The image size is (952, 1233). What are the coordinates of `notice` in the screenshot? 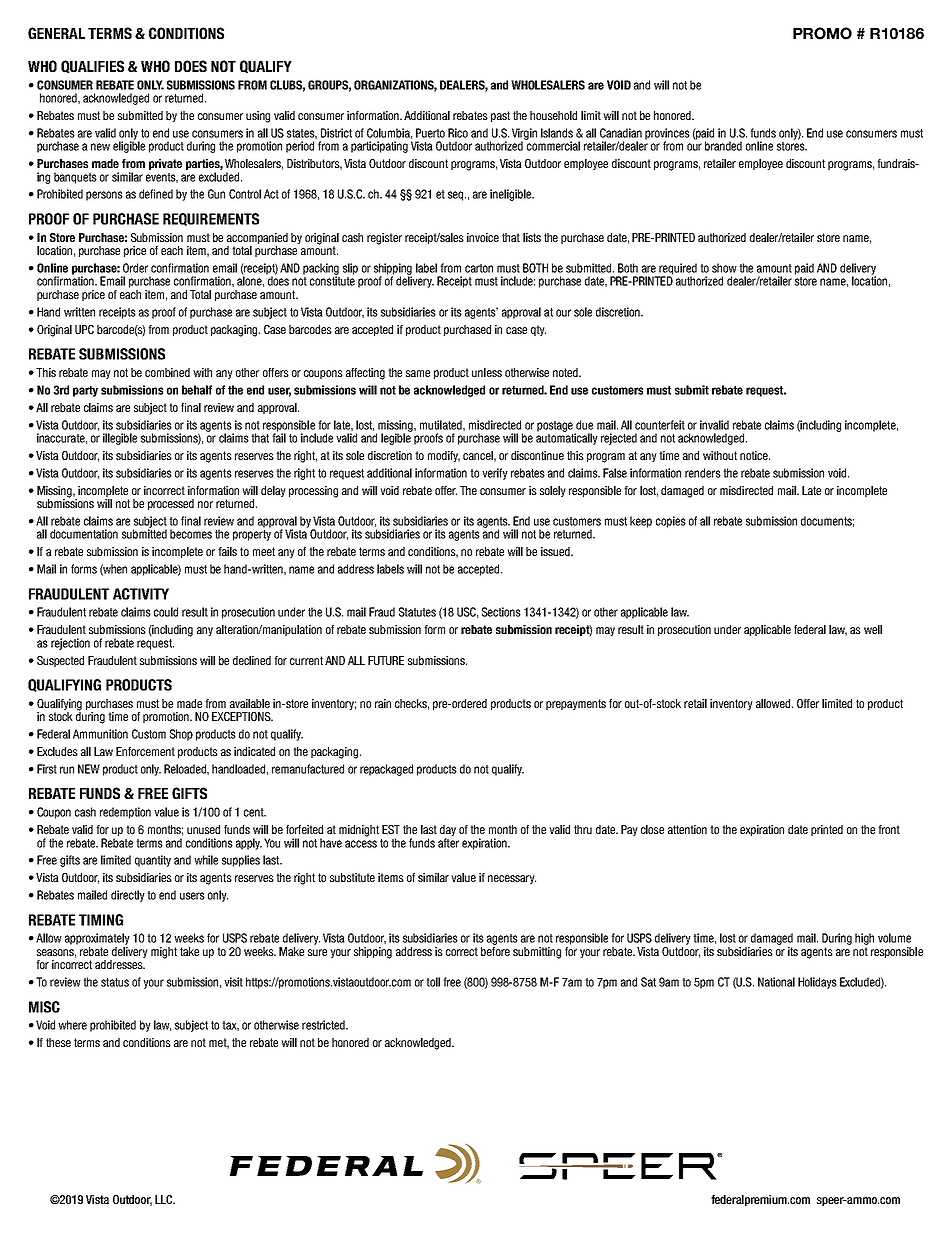 It's located at (755, 455).
